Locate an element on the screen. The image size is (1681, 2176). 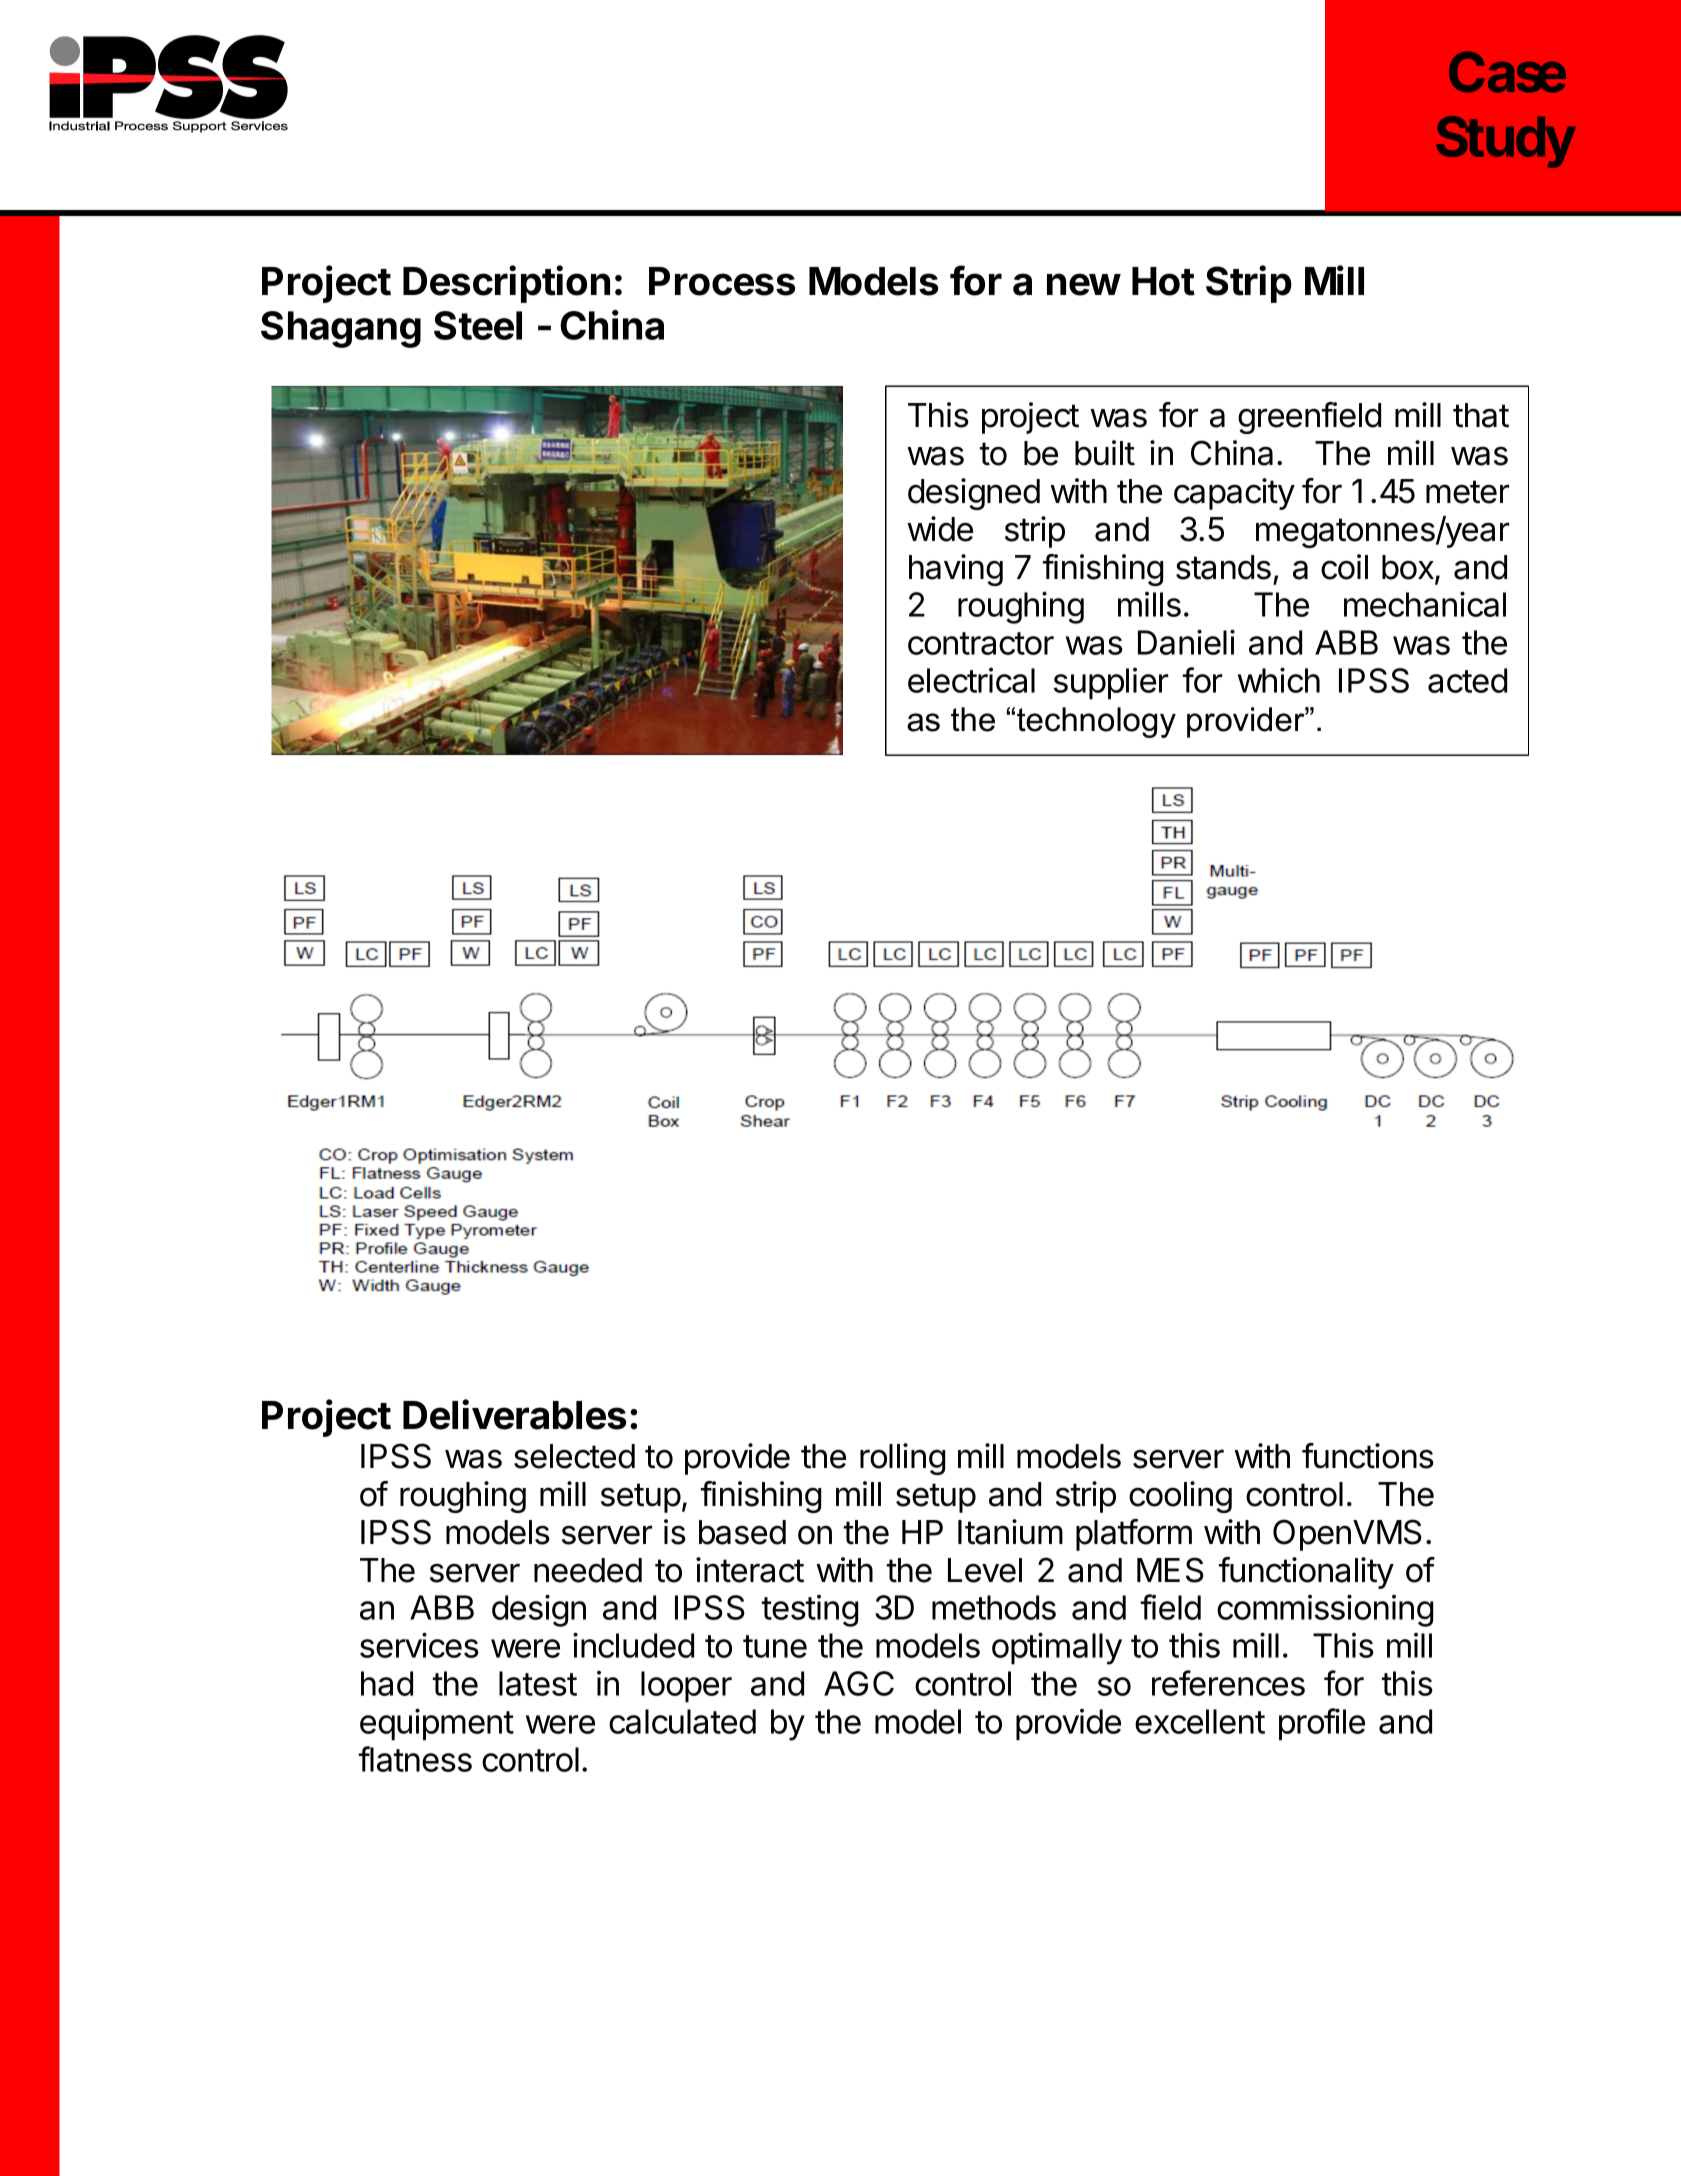
Steel is located at coordinates (478, 325).
